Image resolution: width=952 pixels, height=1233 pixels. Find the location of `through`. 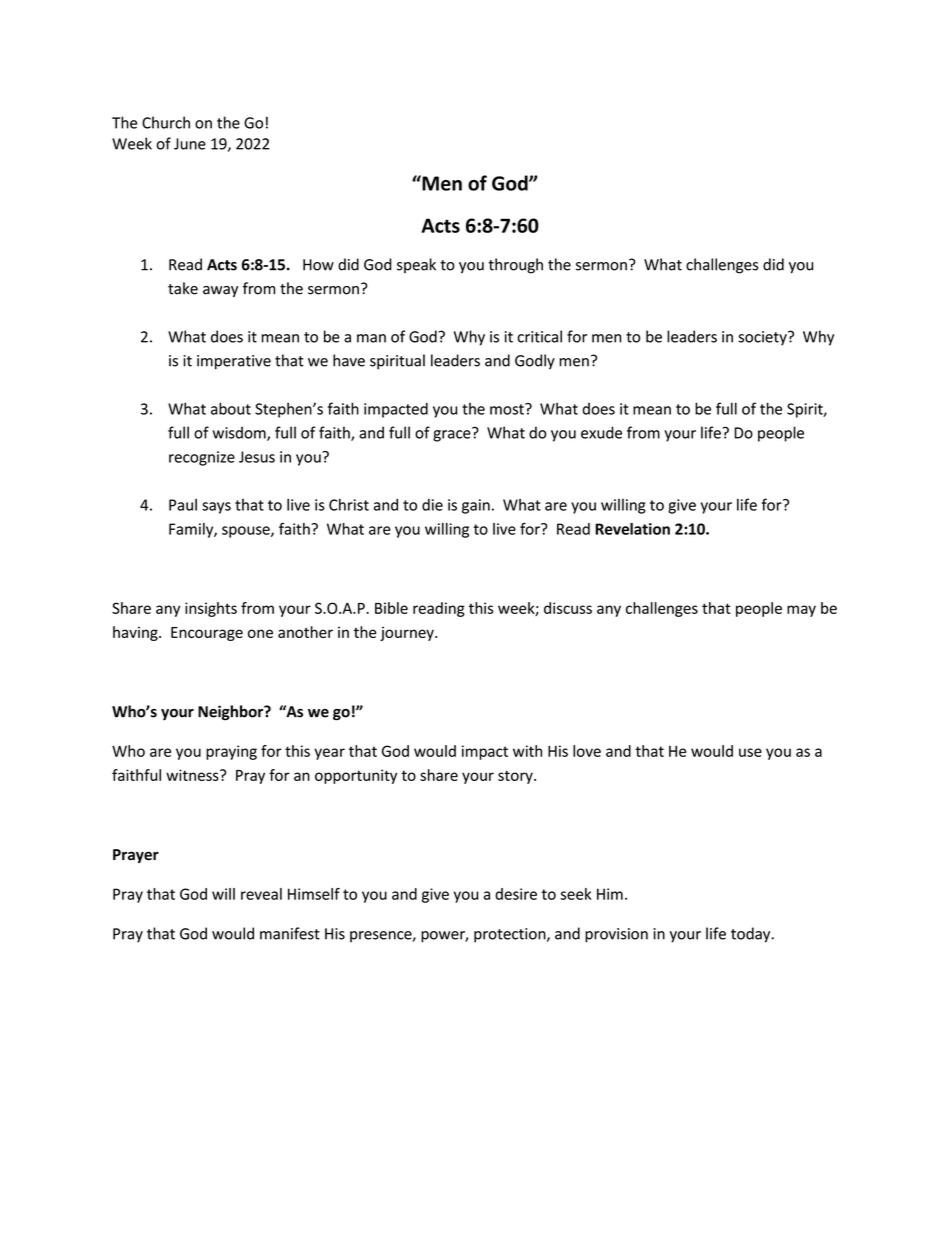

through is located at coordinates (515, 266).
